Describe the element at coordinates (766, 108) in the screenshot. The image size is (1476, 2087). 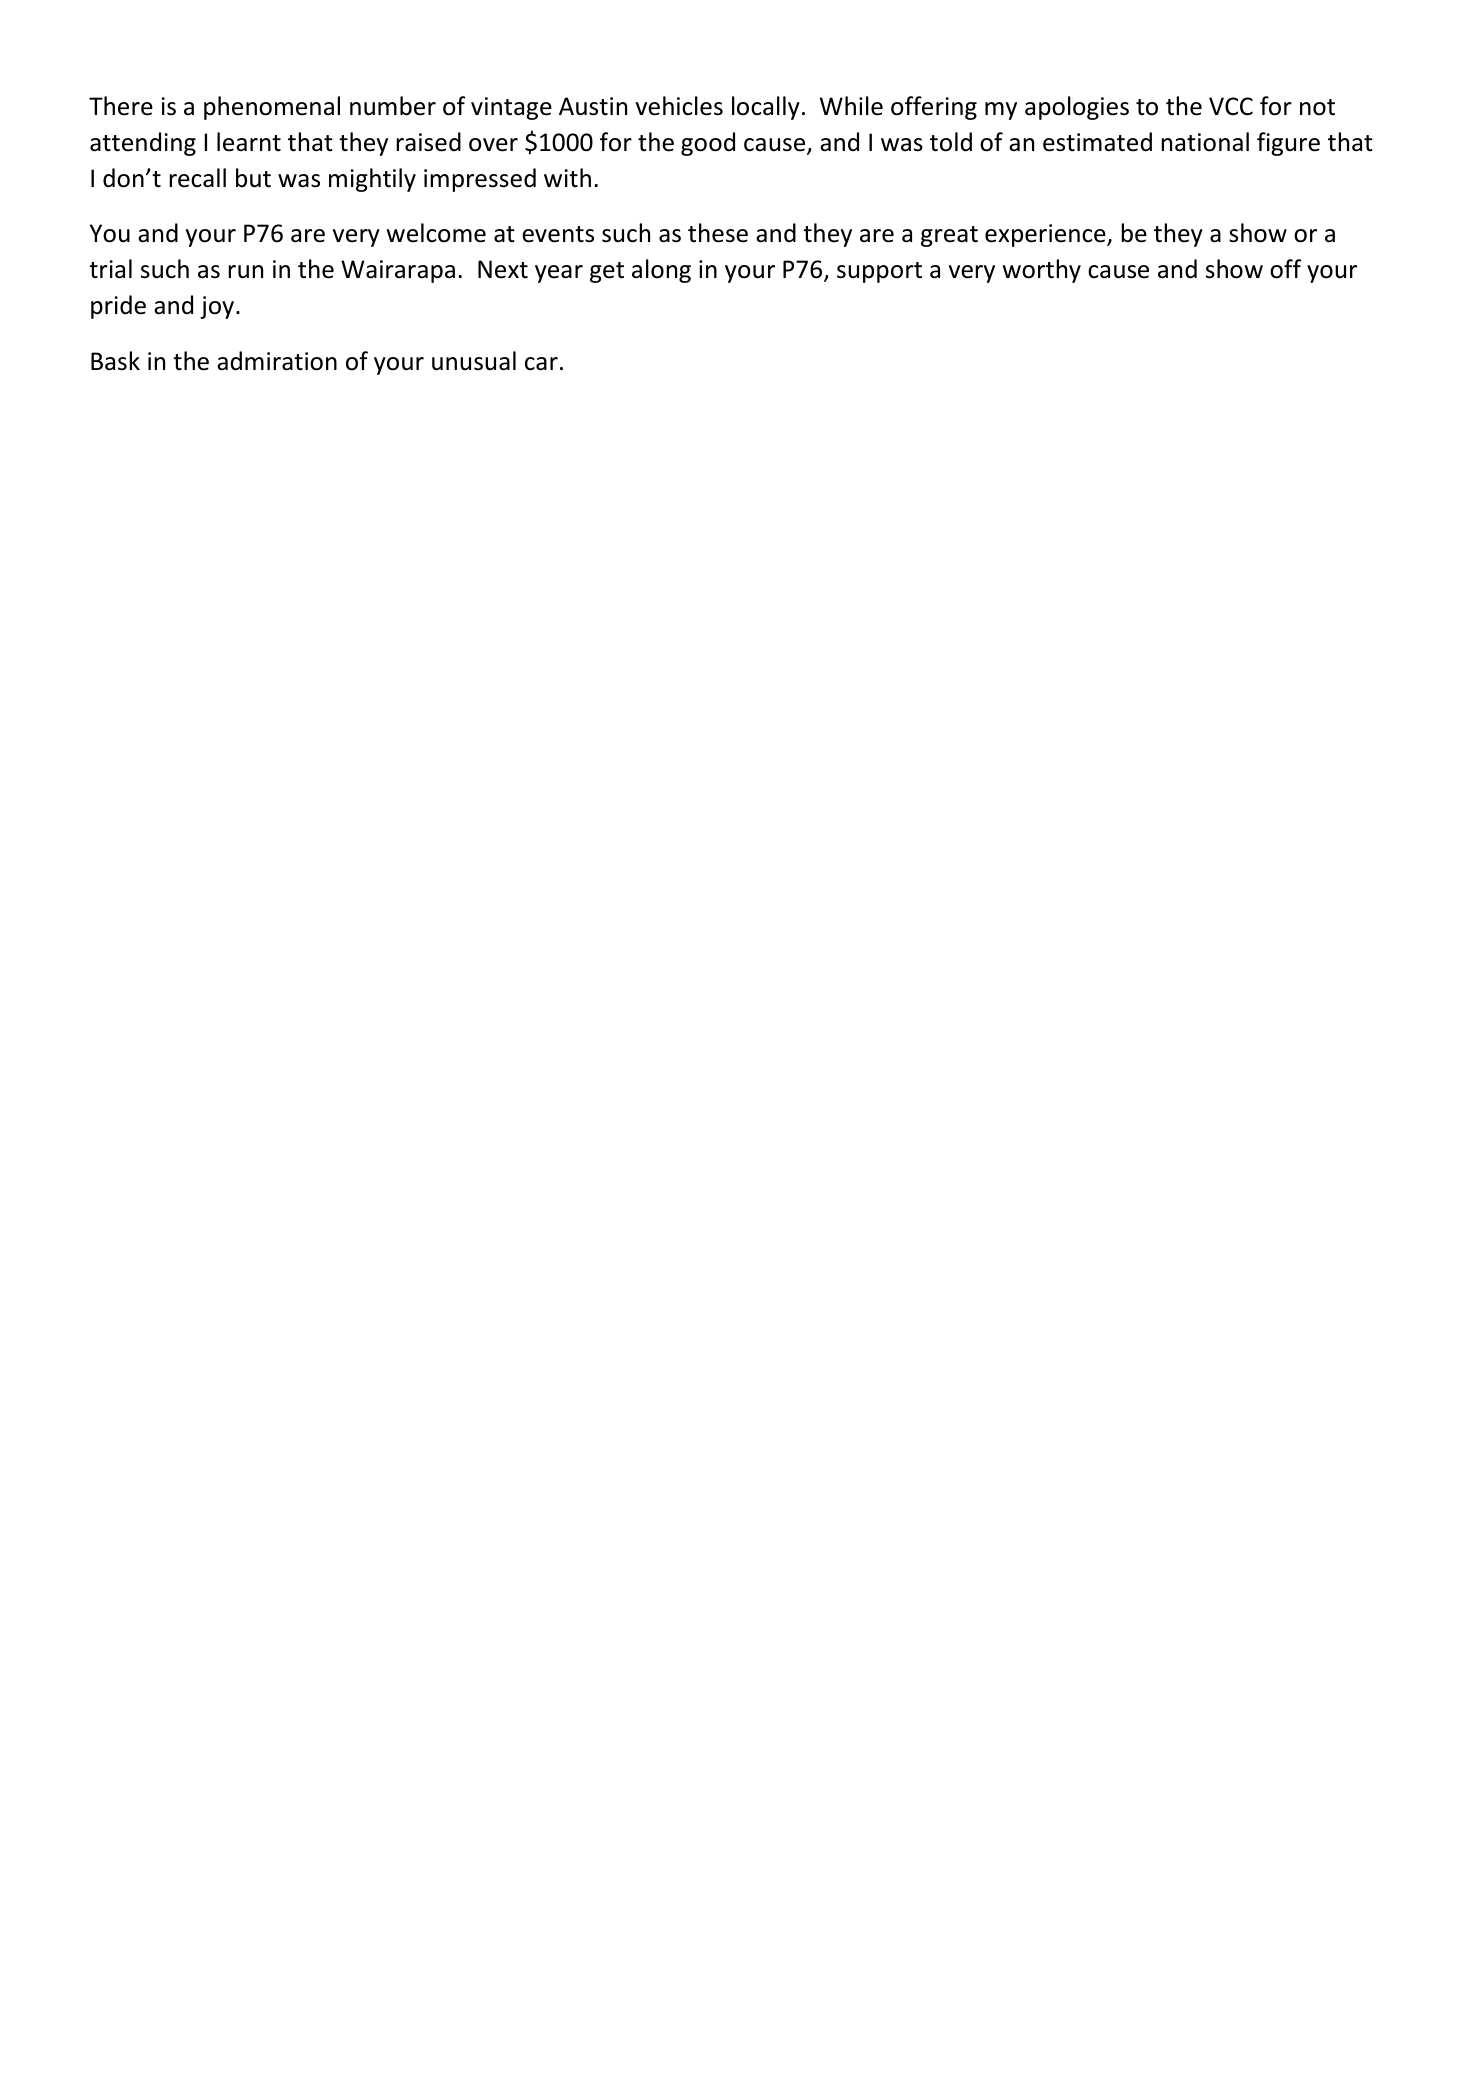
I see `locally` at that location.
